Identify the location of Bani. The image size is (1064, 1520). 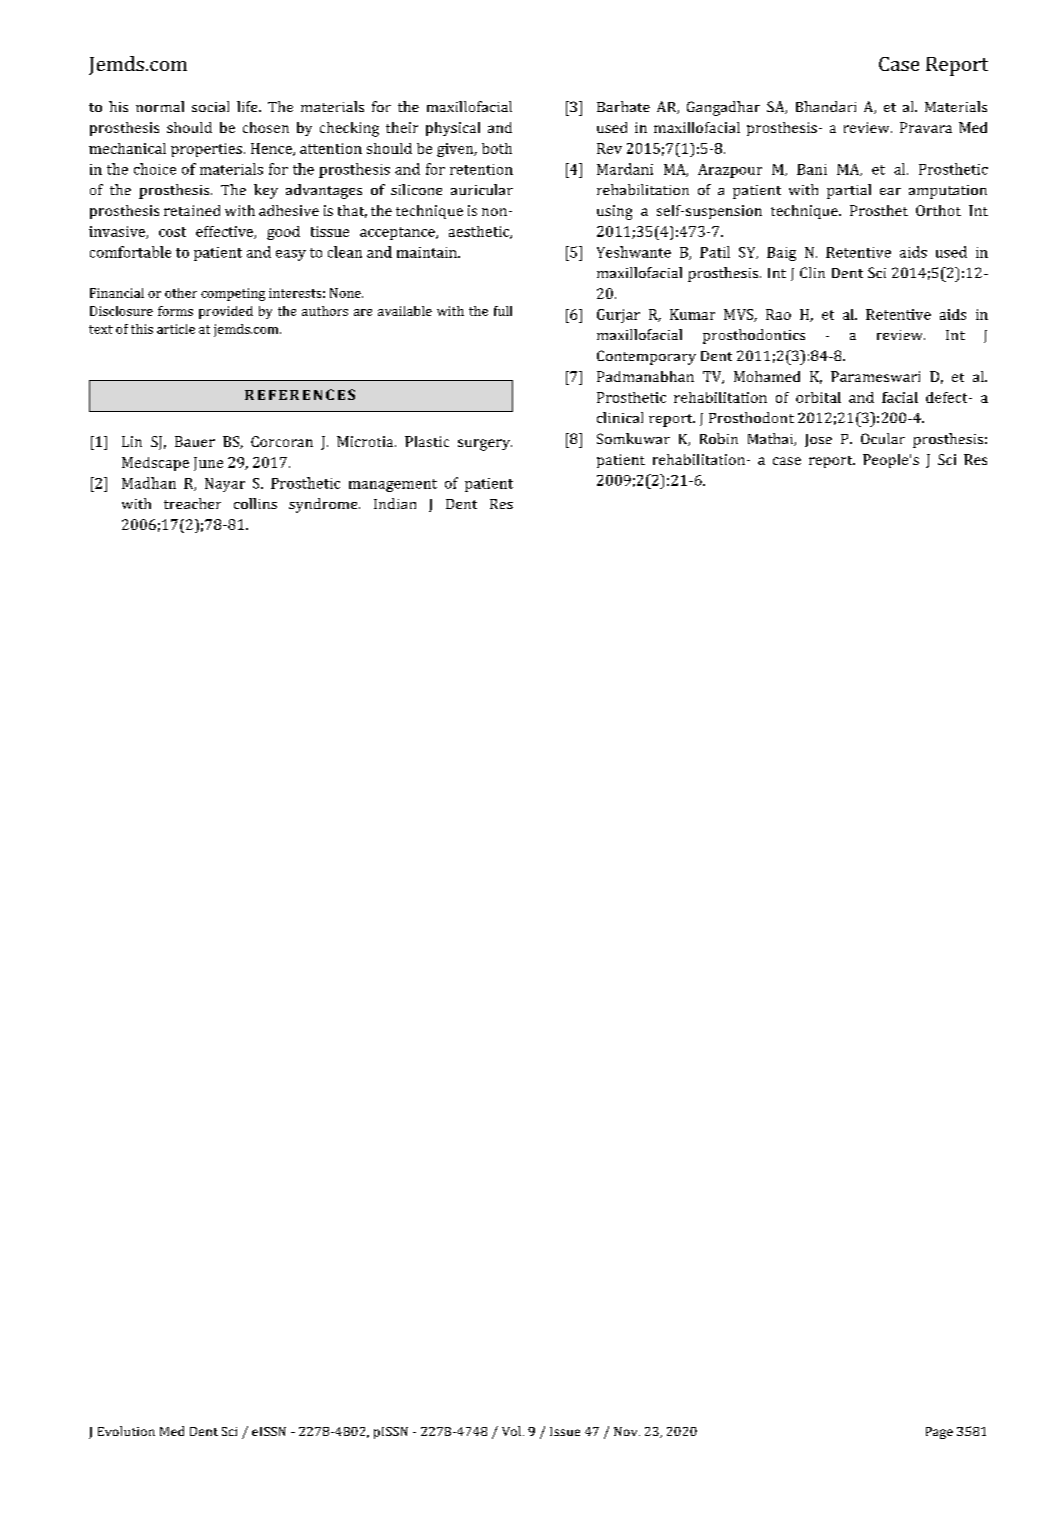
(812, 169).
